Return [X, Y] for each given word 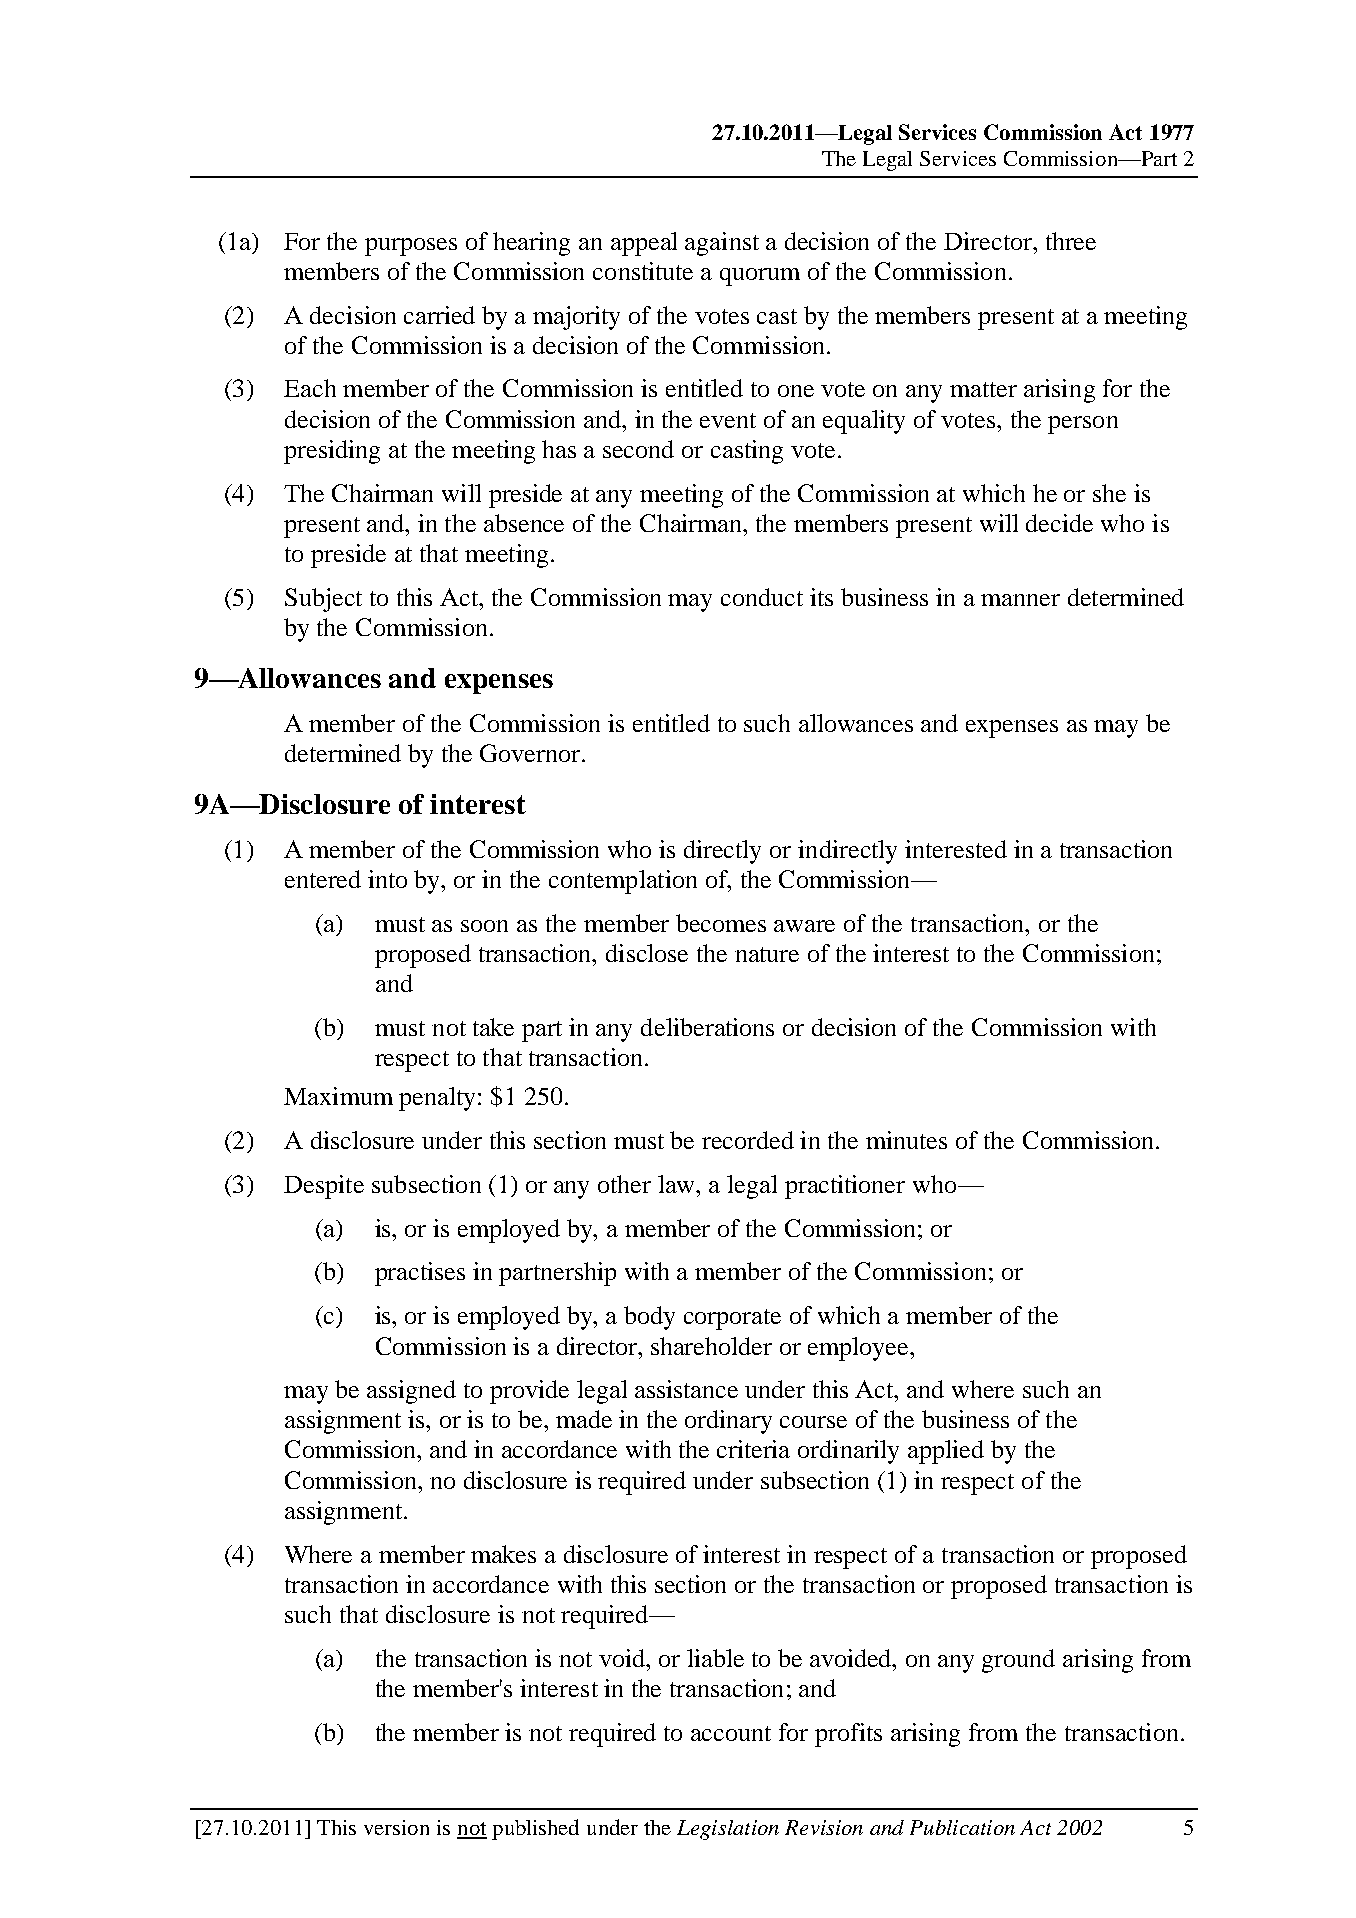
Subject [323, 600]
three [1071, 241]
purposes [411, 247]
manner [1020, 600]
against [722, 244]
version [396, 1827]
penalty [439, 1099]
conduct [762, 597]
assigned [411, 1392]
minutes [906, 1140]
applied [946, 1452]
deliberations [707, 1027]
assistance [686, 1389]
